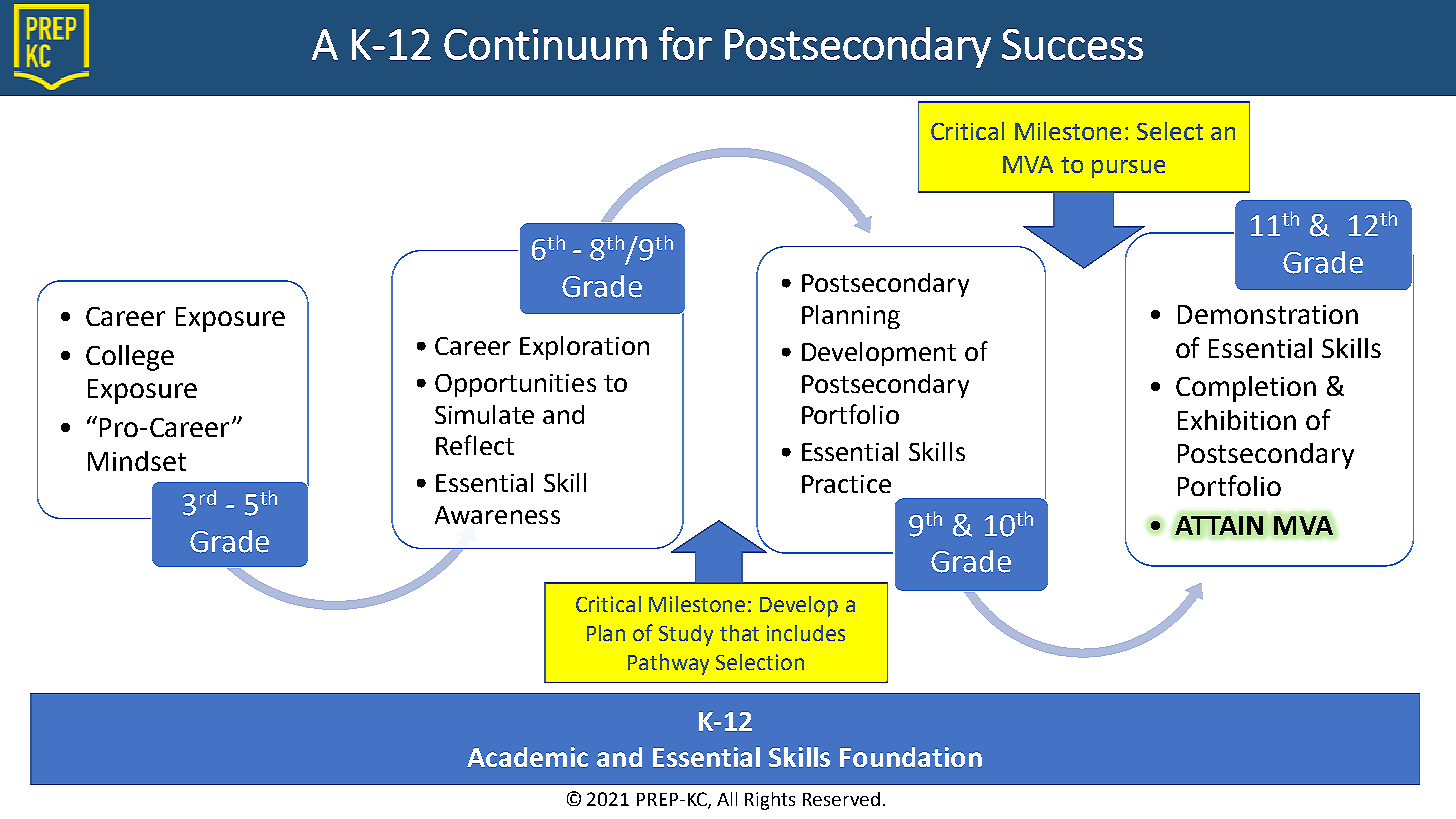 The height and width of the screenshot is (819, 1456). Describe the element at coordinates (1268, 314) in the screenshot. I see `Demonstration` at that location.
